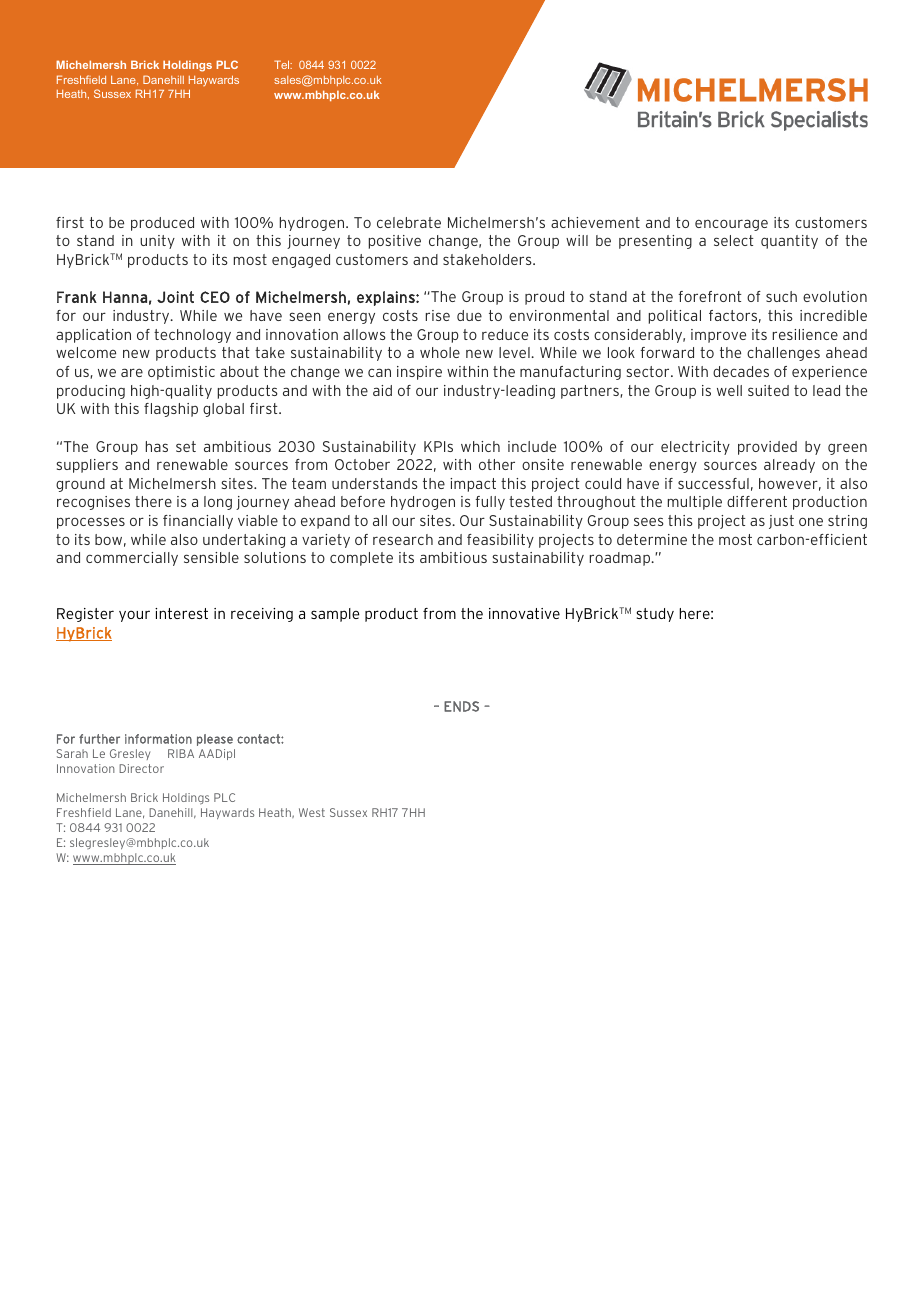  Describe the element at coordinates (718, 336) in the image. I see `improve` at that location.
